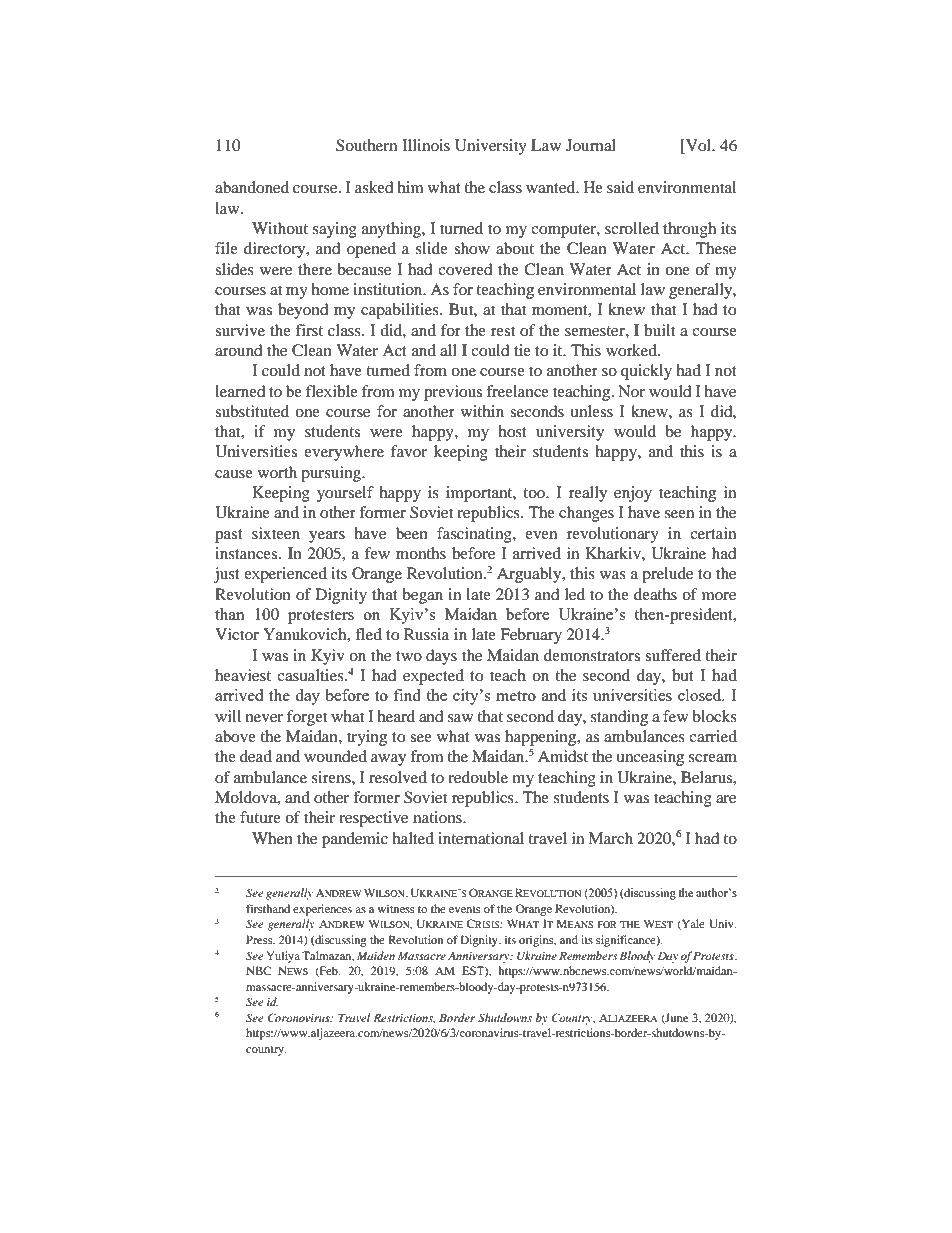 The image size is (952, 1233). Describe the element at coordinates (453, 393) in the page. I see `previous` at that location.
